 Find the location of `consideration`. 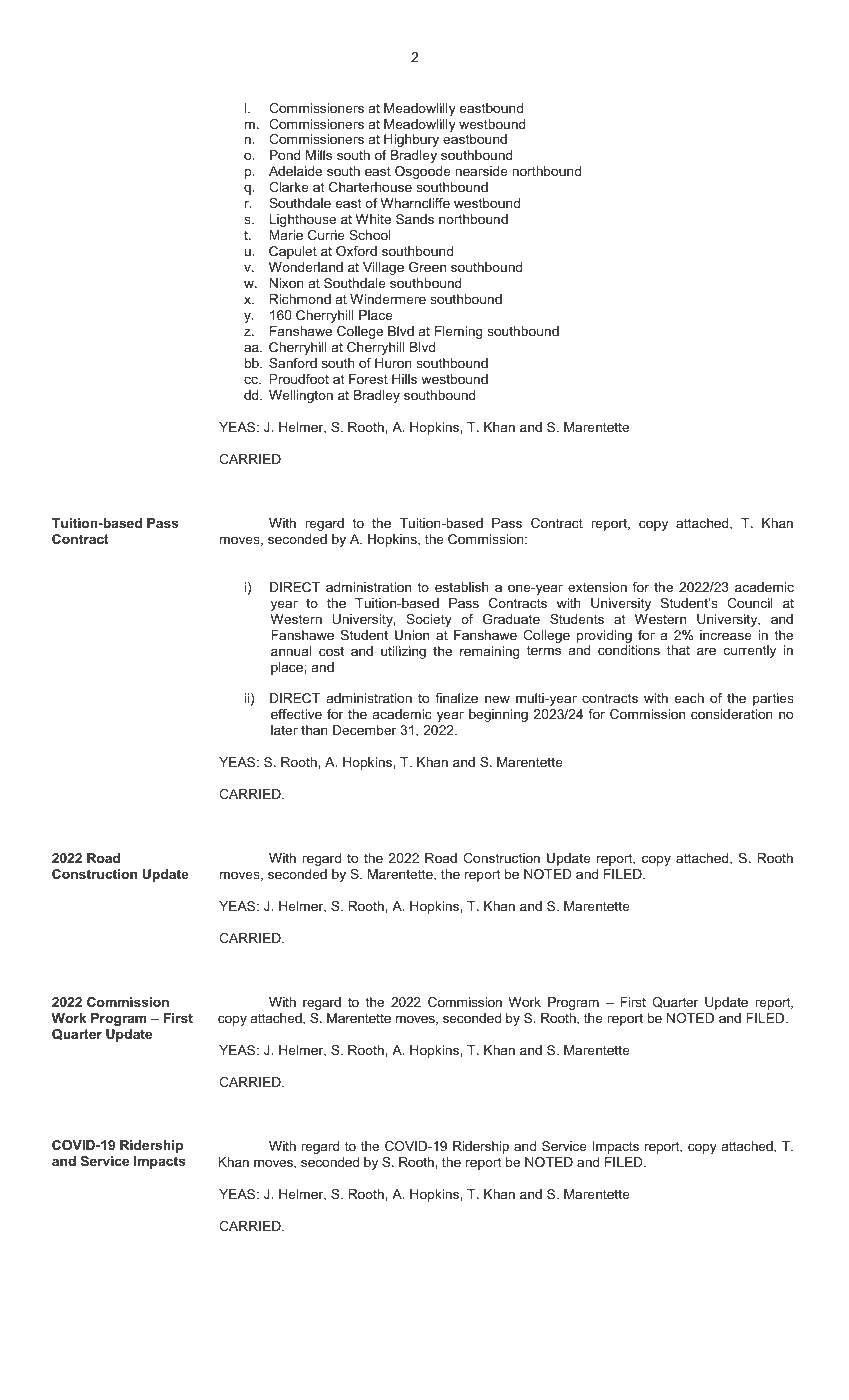

consideration is located at coordinates (732, 714).
